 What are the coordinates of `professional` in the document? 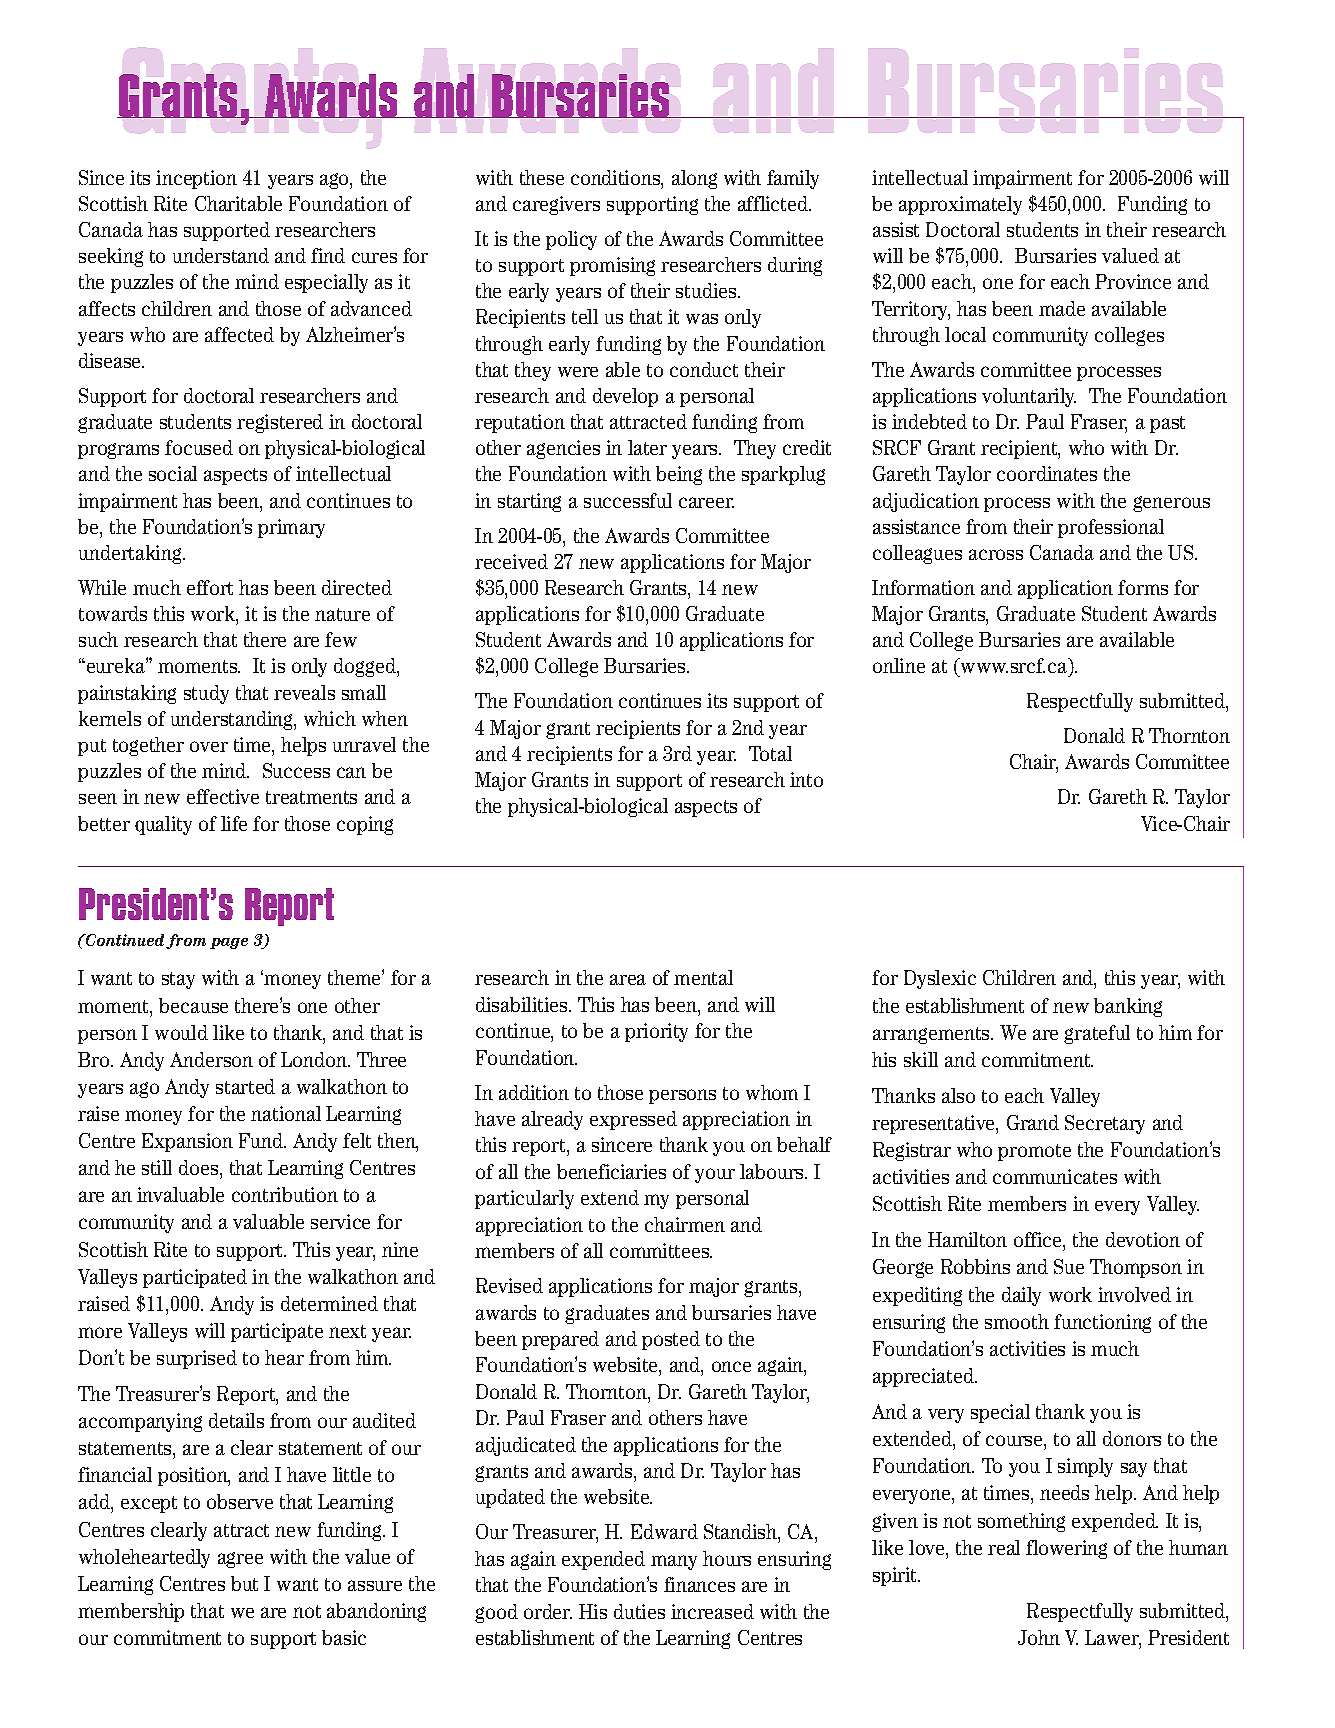 It's located at (1111, 528).
